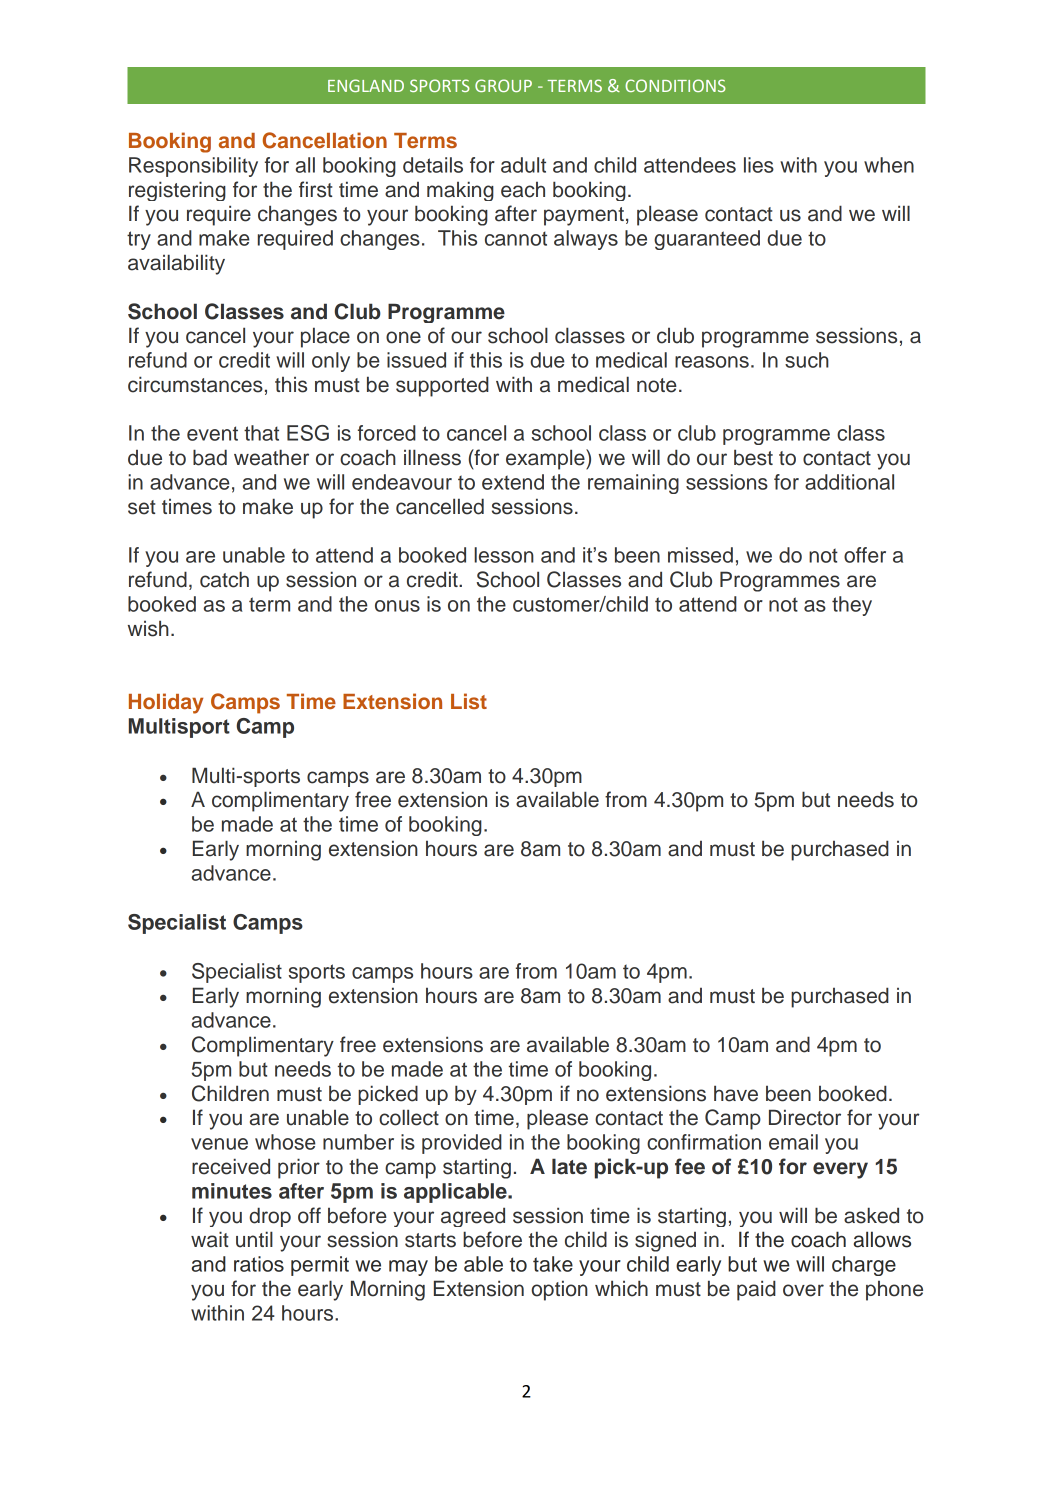 This screenshot has height=1489, width=1053. I want to click on lies, so click(759, 165).
